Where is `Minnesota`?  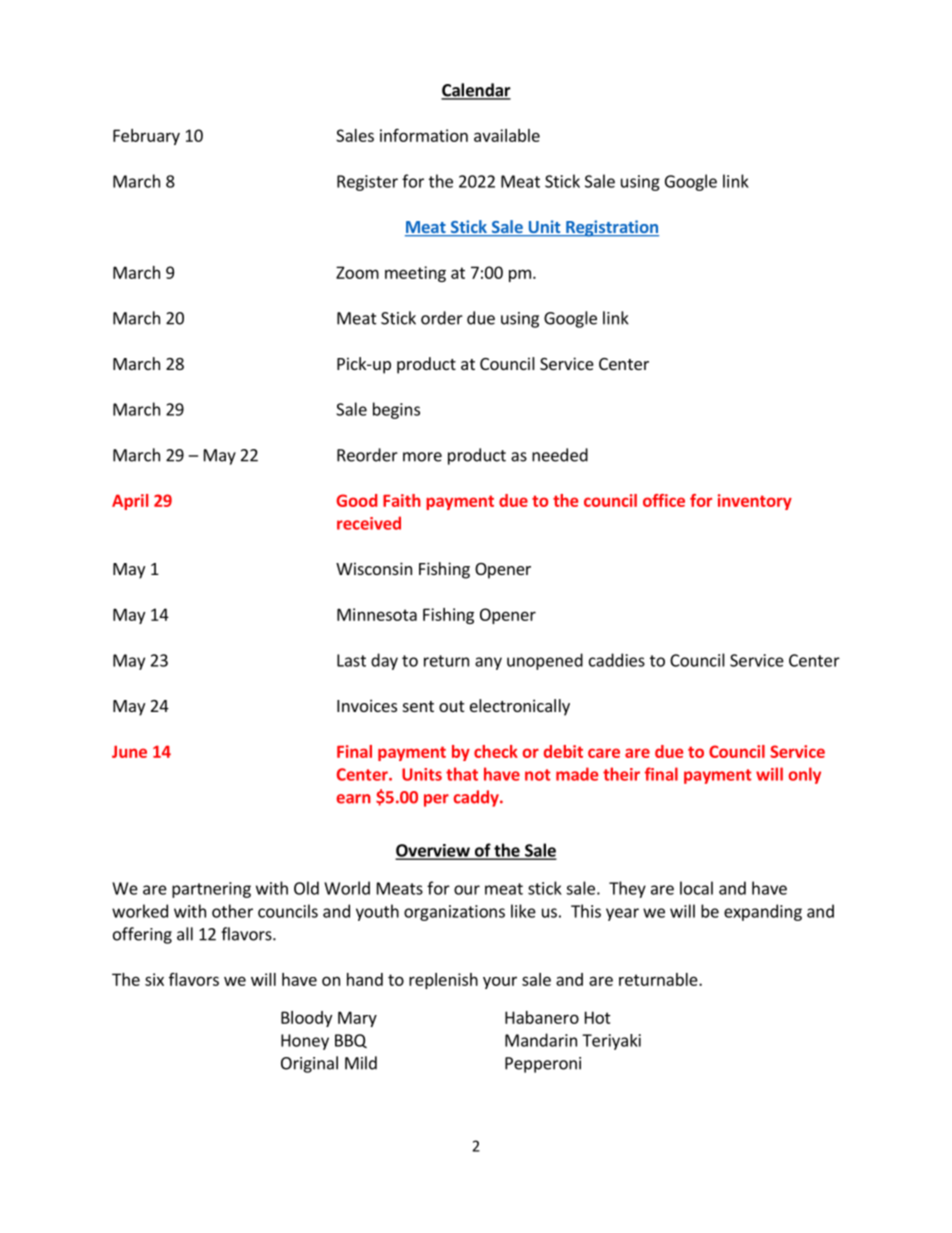 Minnesota is located at coordinates (377, 614).
